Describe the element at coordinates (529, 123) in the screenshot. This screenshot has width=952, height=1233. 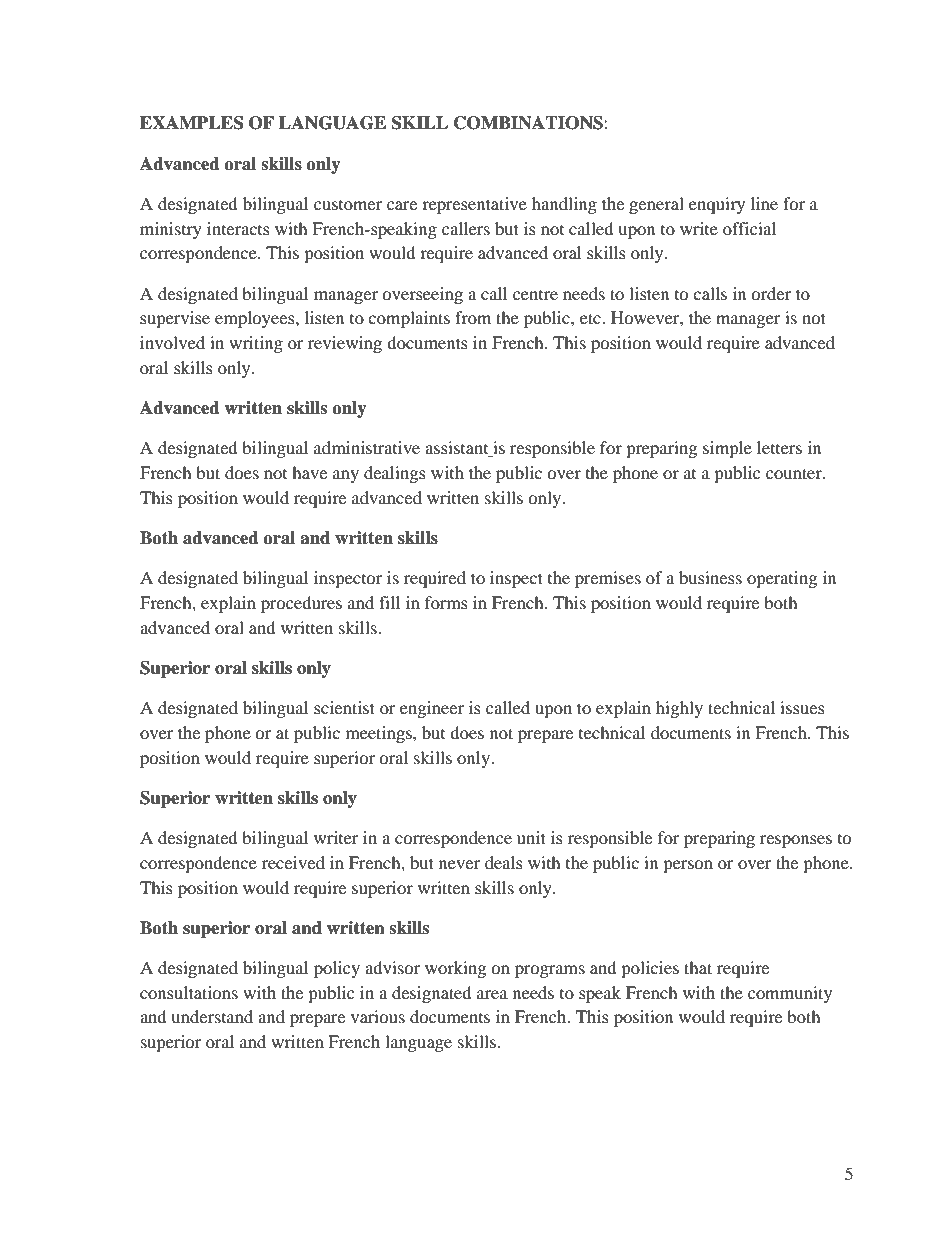
I see `COMBINATIONS` at that location.
